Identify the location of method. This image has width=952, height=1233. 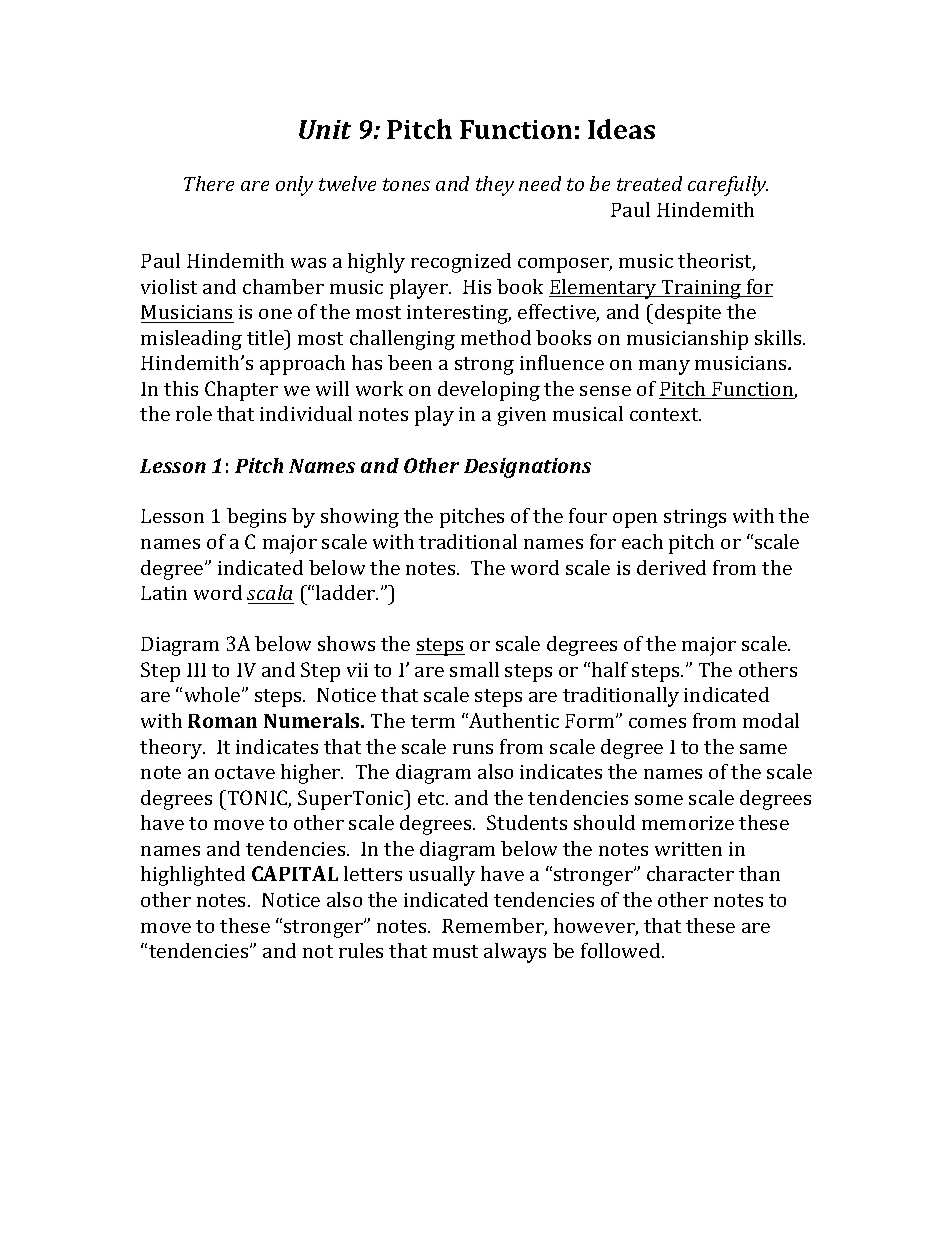
(496, 337).
